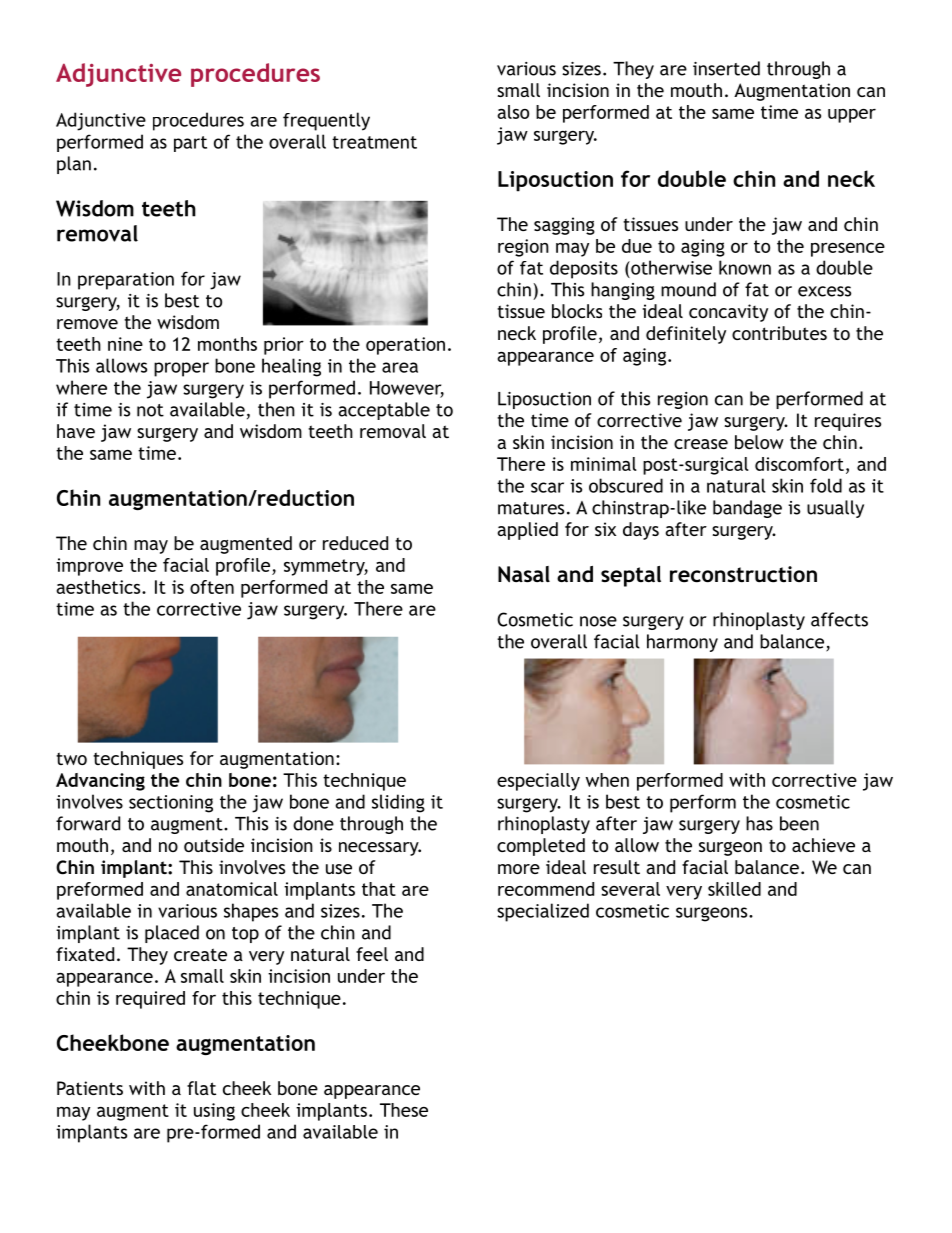 The image size is (952, 1233). Describe the element at coordinates (759, 442) in the screenshot. I see `below` at that location.
